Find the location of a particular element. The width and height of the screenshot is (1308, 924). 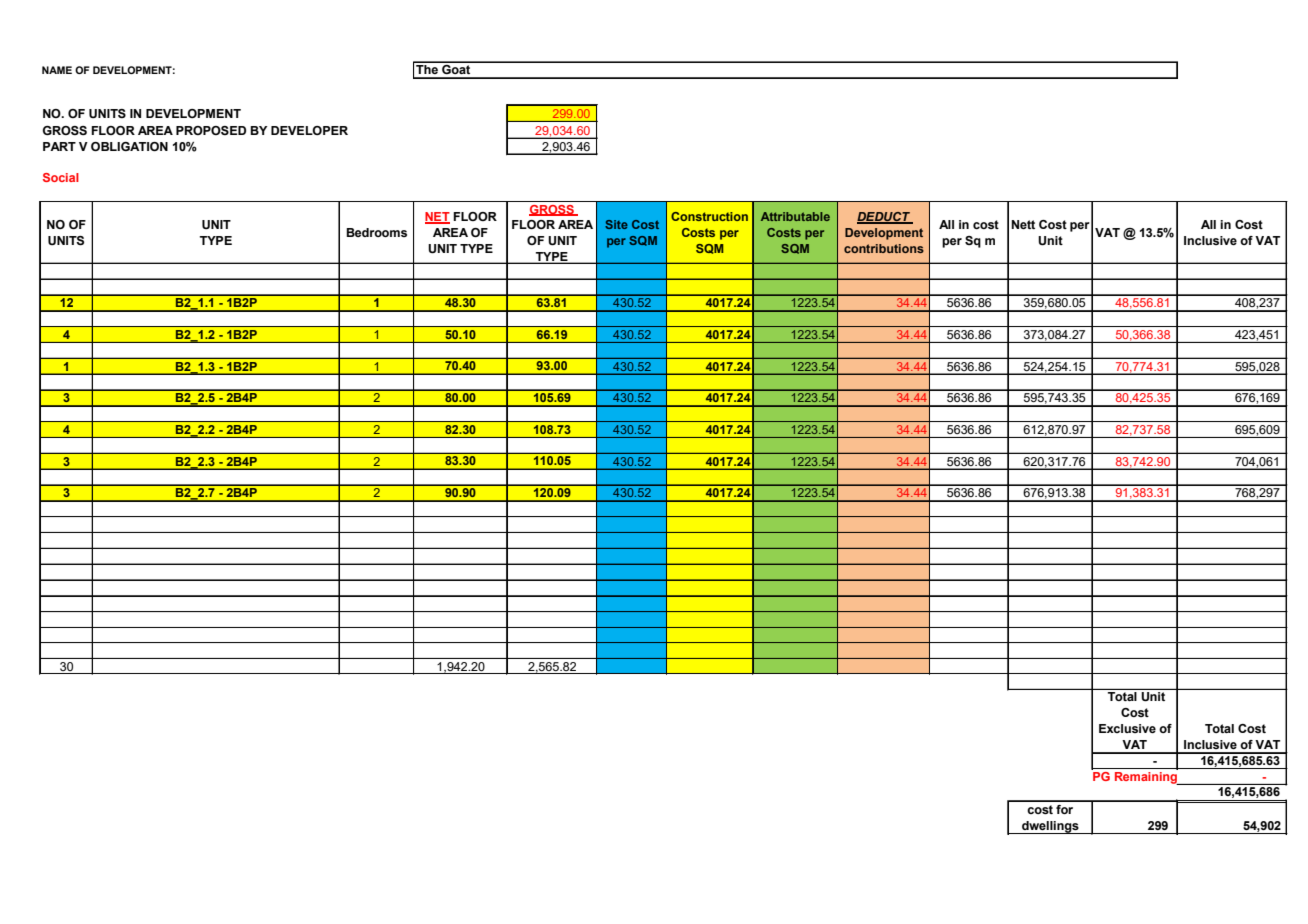

contributions is located at coordinates (884, 248).
